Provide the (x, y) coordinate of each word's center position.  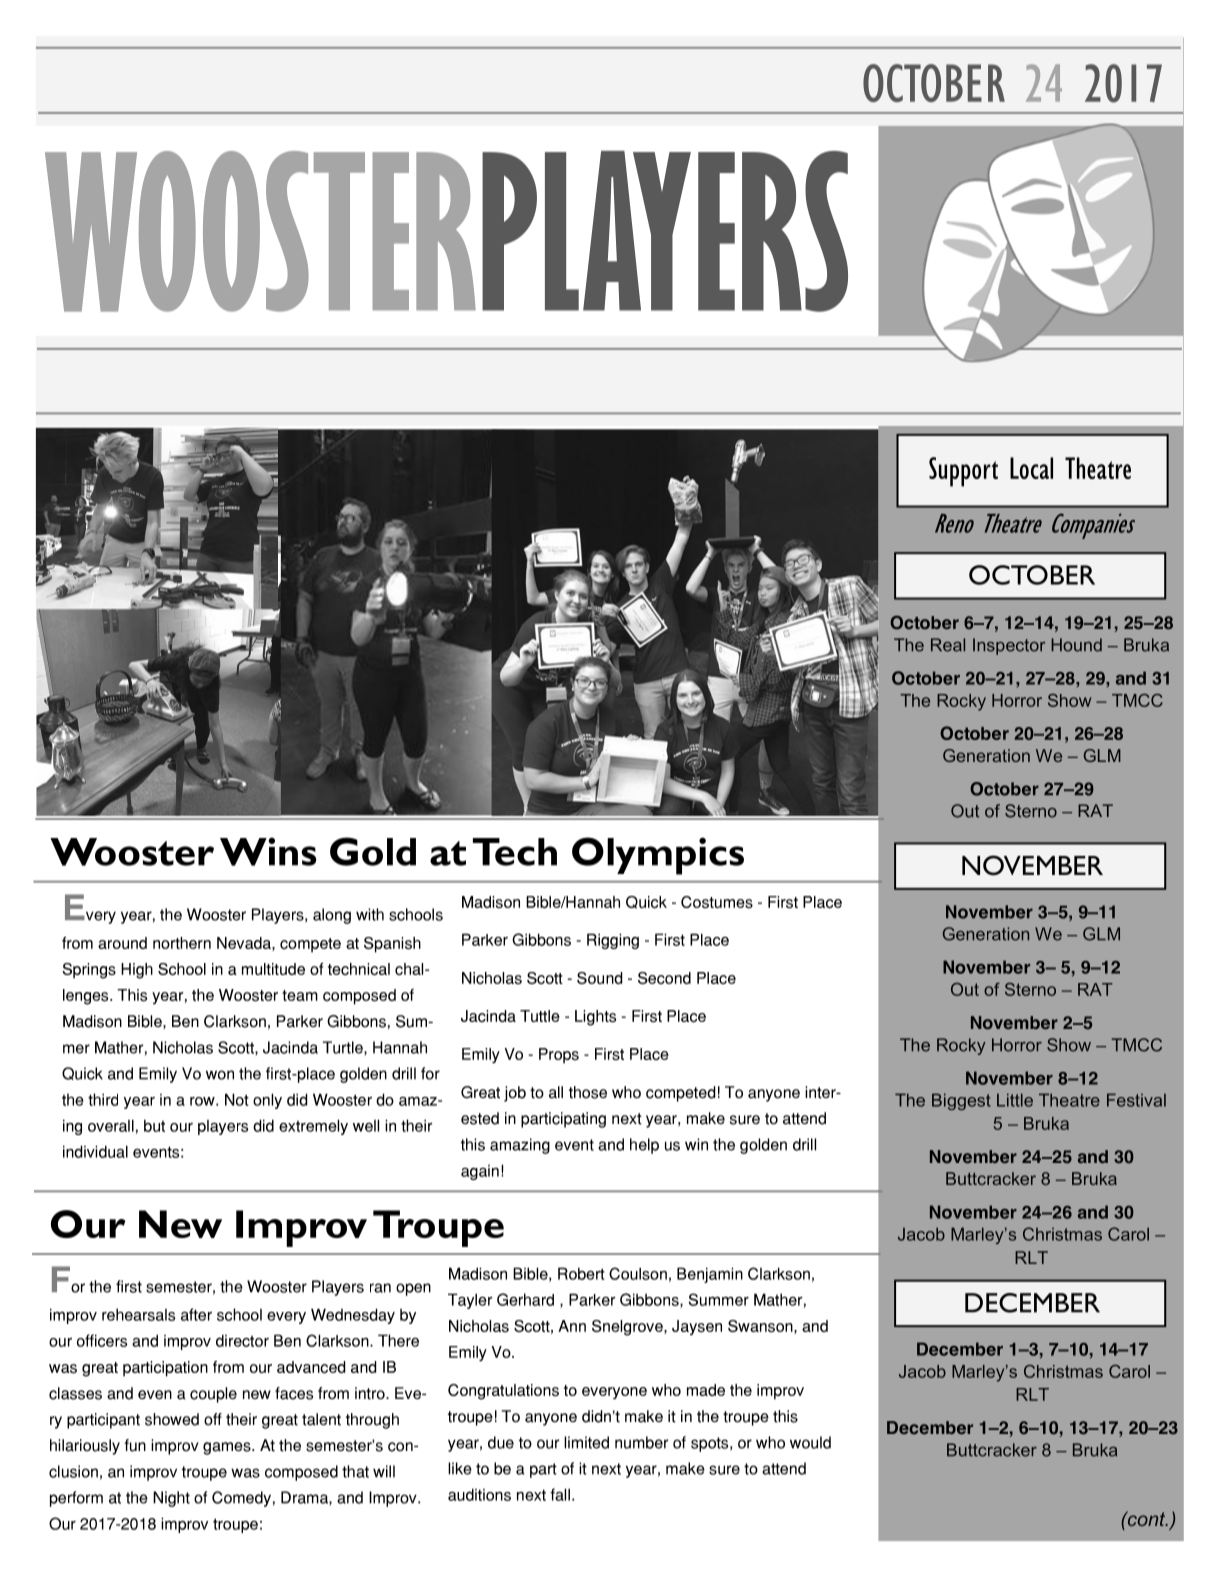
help (644, 1146)
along (332, 916)
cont (1146, 1518)
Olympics (658, 856)
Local (1031, 468)
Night (171, 1499)
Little (1015, 1100)
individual (95, 1151)
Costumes (717, 902)
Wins (268, 851)
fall (560, 1494)
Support (963, 472)
